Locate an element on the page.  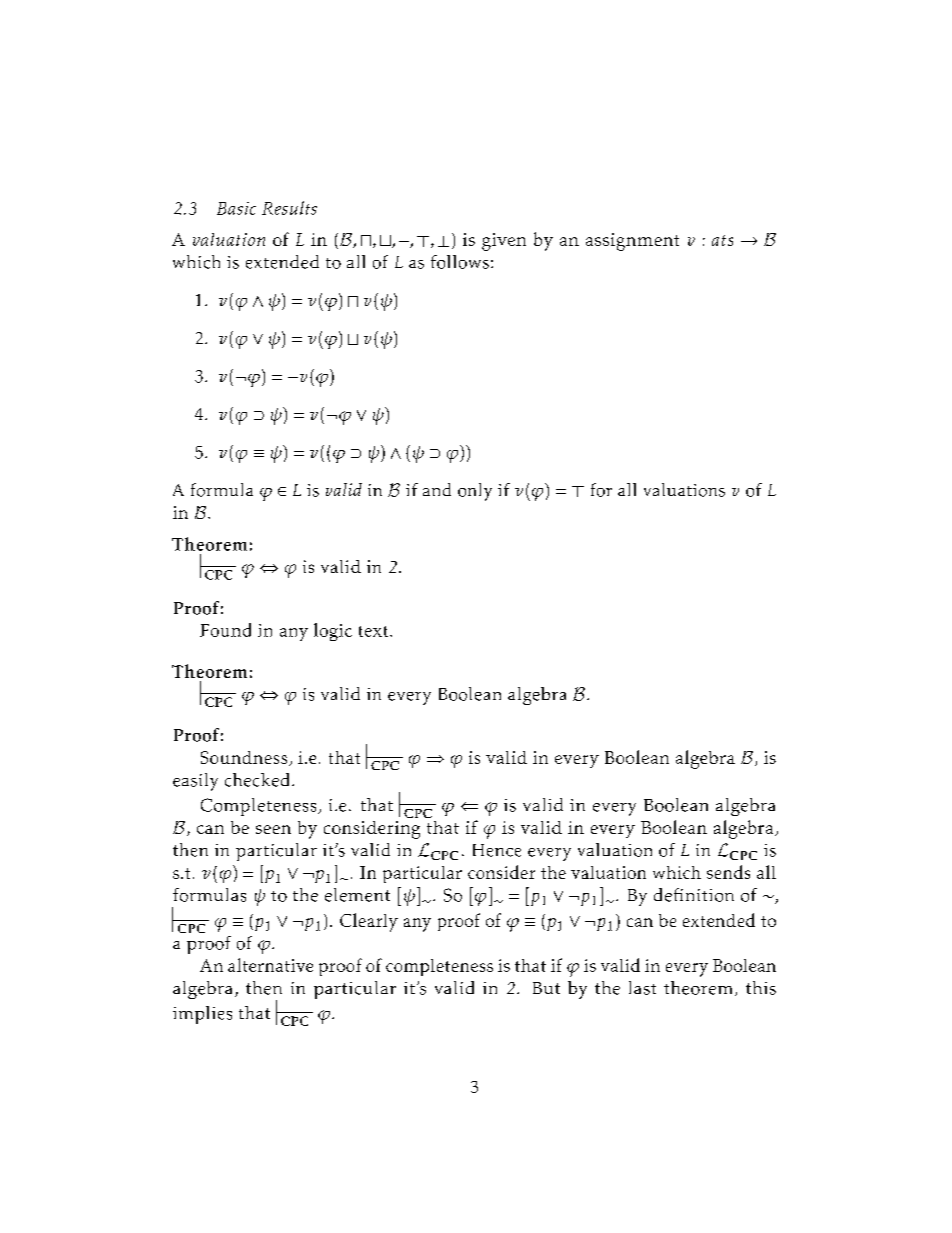
assignment is located at coordinates (632, 242).
